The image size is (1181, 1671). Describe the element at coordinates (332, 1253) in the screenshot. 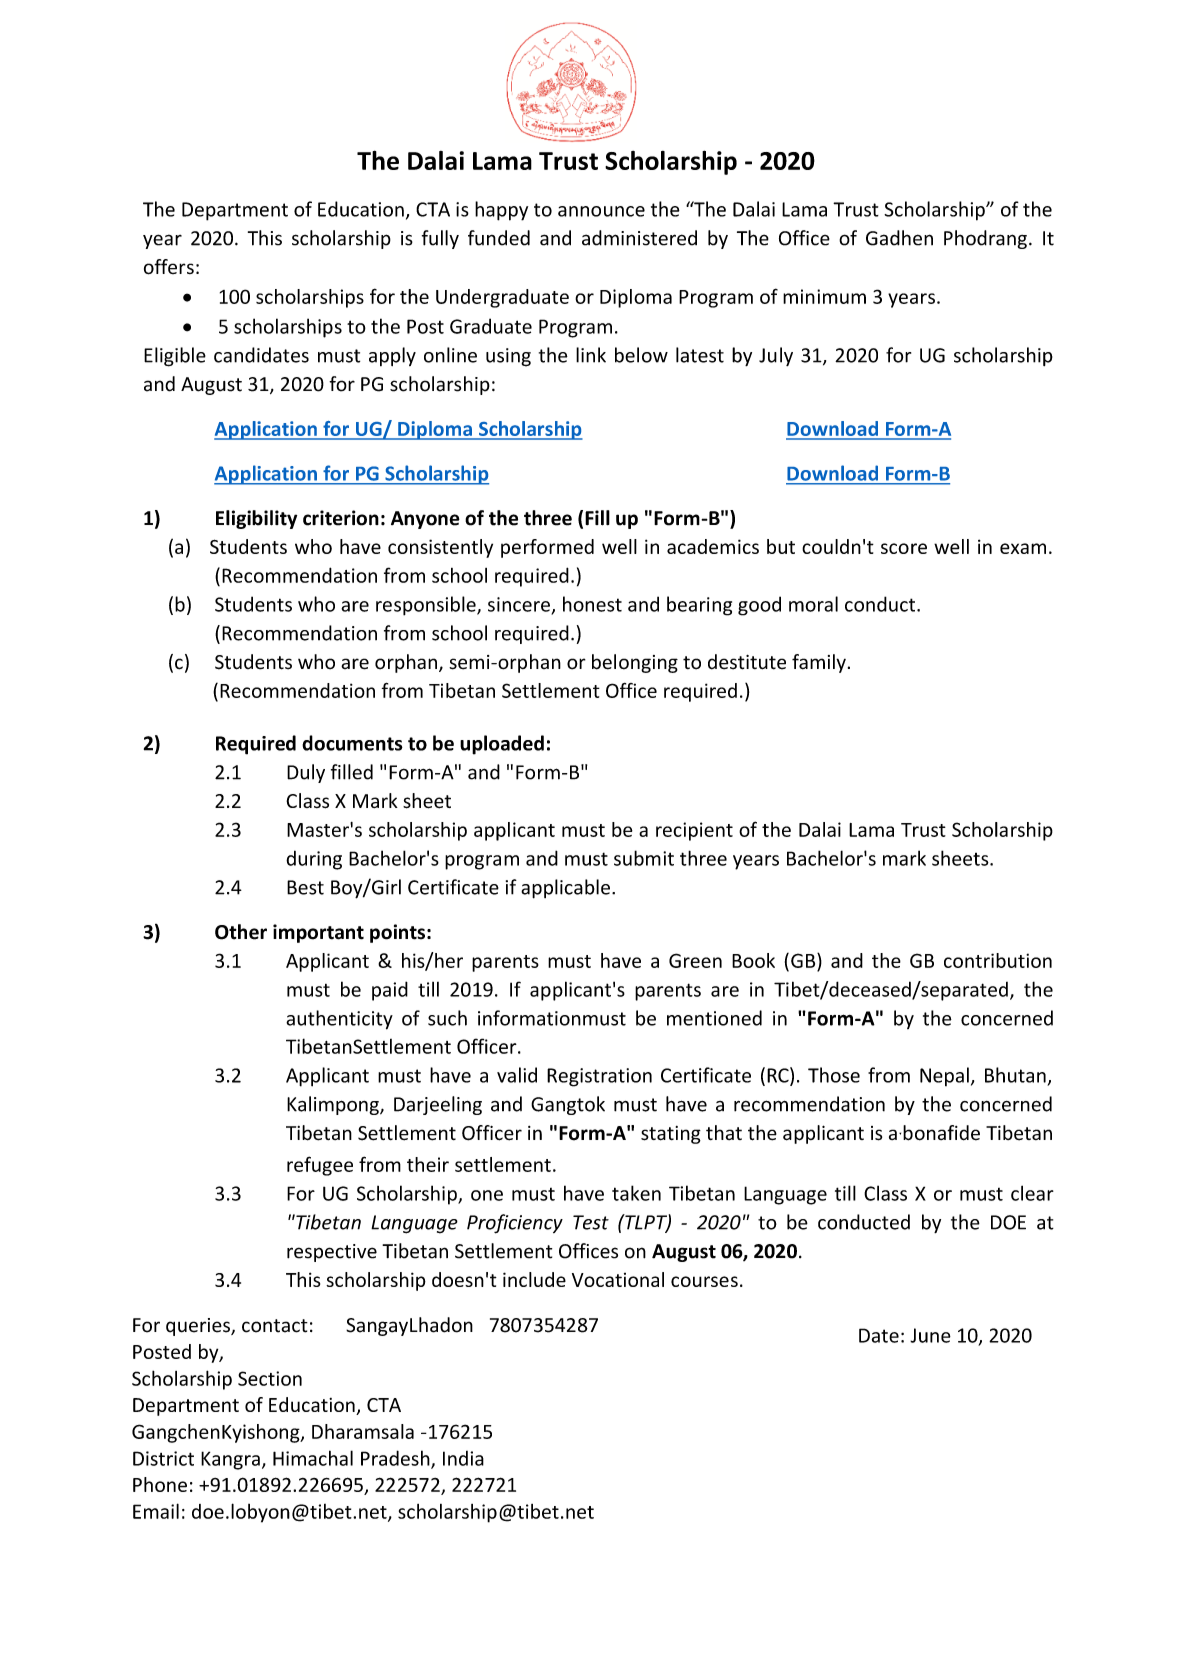

I see `respective` at that location.
